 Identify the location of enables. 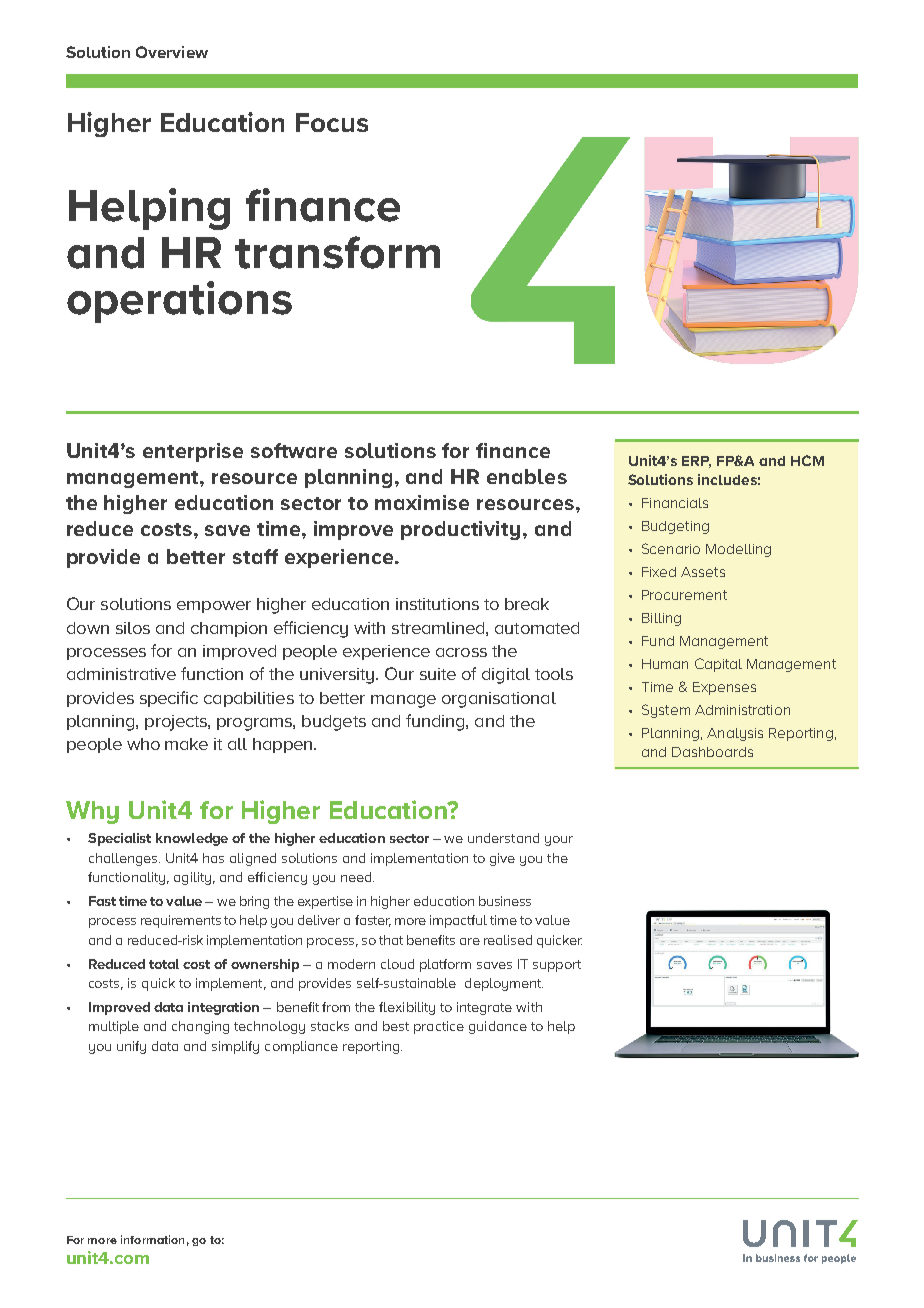
(527, 476).
